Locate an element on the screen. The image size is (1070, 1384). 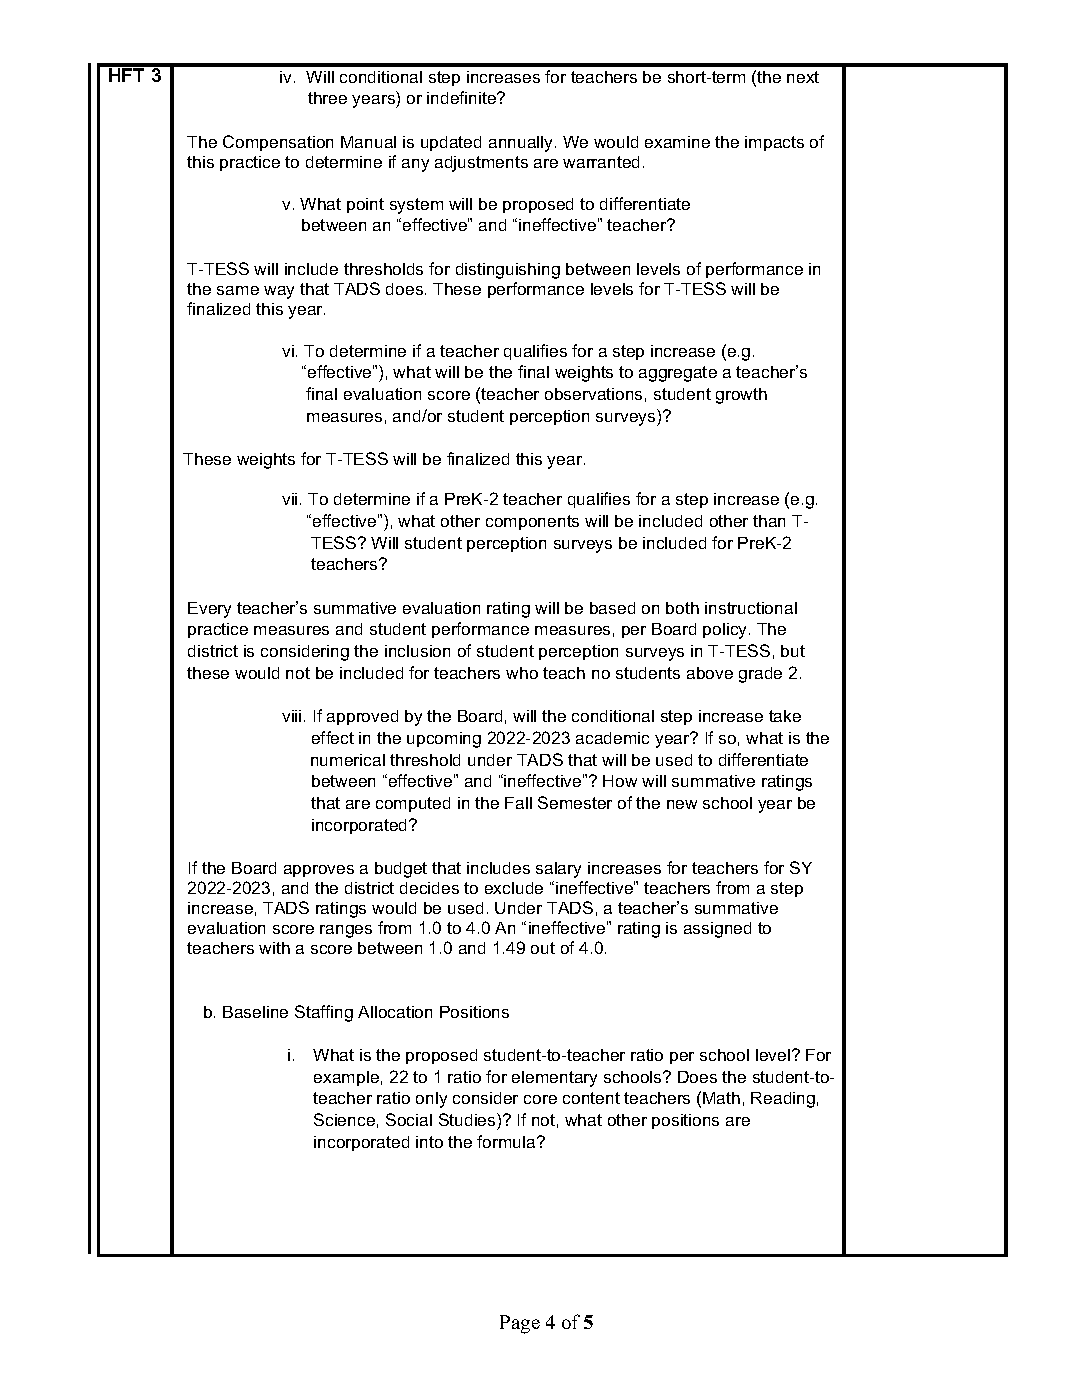
Math is located at coordinates (721, 1098).
